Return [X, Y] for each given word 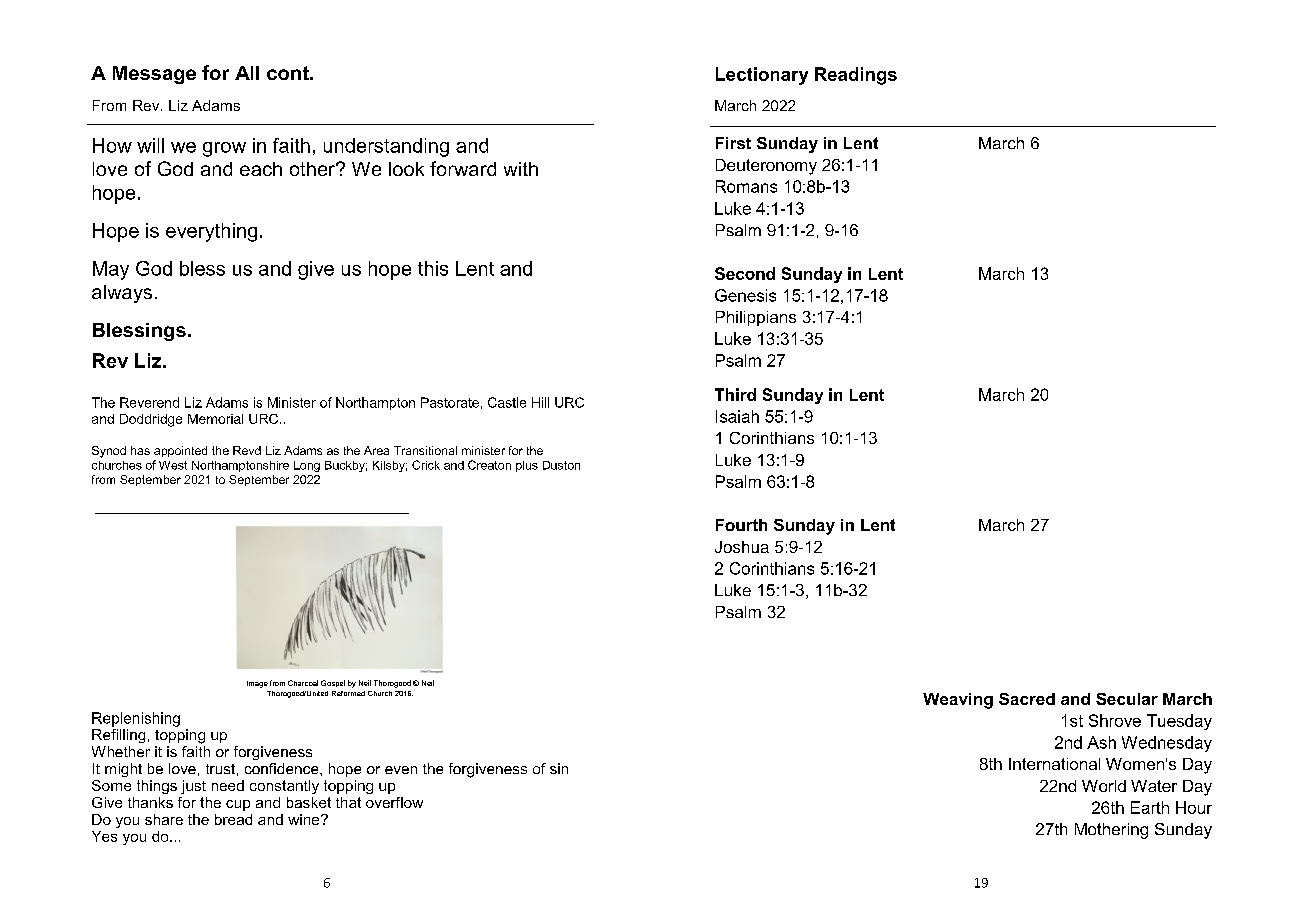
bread [233, 819]
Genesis [745, 295]
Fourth [741, 525]
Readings [856, 76]
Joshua [742, 547]
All [247, 73]
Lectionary [762, 76]
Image [257, 684]
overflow [394, 802]
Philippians [756, 318]
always [122, 294]
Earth [1150, 807]
